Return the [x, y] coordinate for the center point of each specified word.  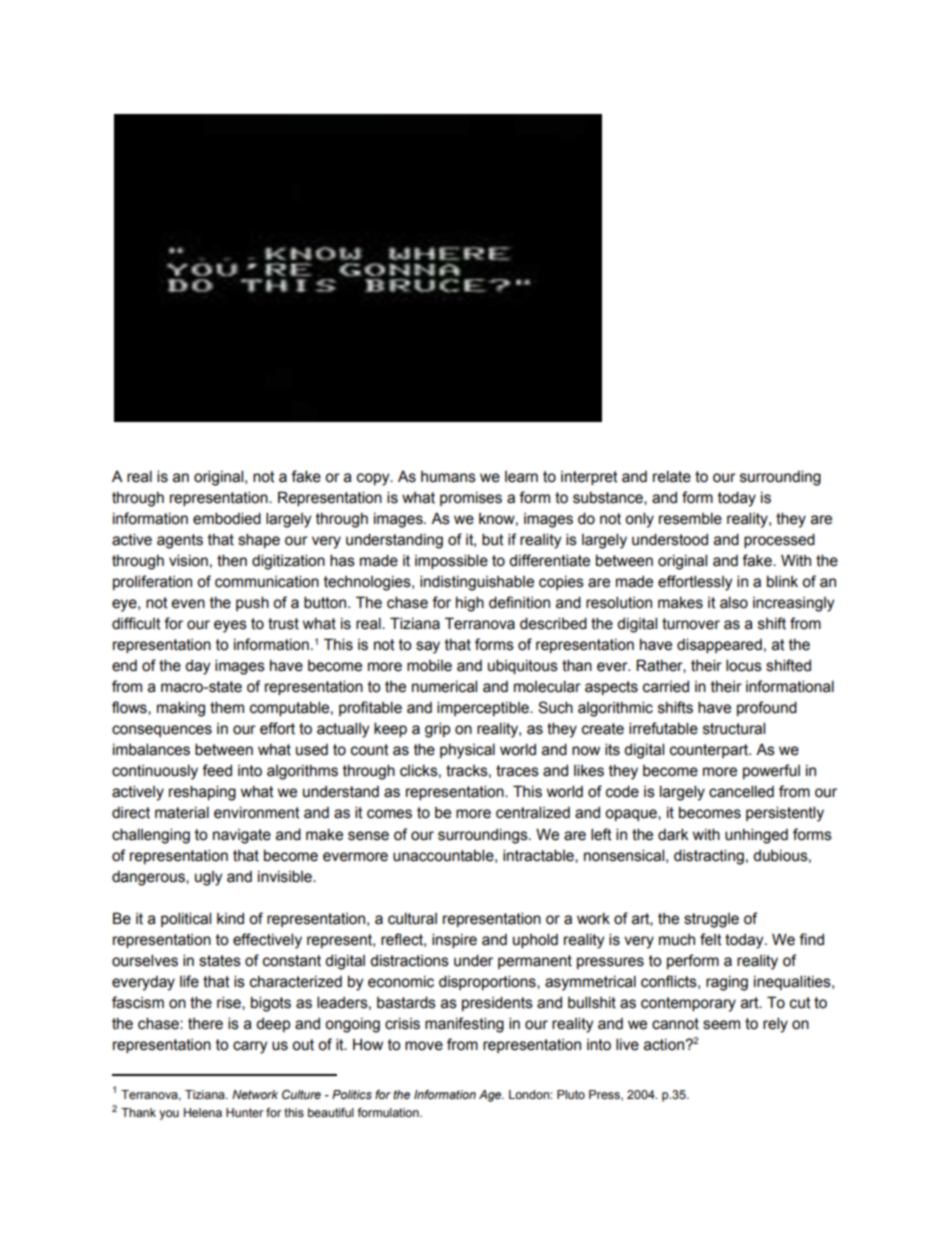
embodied [227, 518]
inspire [454, 940]
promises [471, 499]
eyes [230, 626]
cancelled [741, 791]
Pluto [571, 1094]
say [428, 647]
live [627, 1044]
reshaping [202, 793]
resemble [690, 518]
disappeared [719, 645]
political [186, 919]
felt [711, 939]
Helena [203, 1112]
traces [517, 771]
